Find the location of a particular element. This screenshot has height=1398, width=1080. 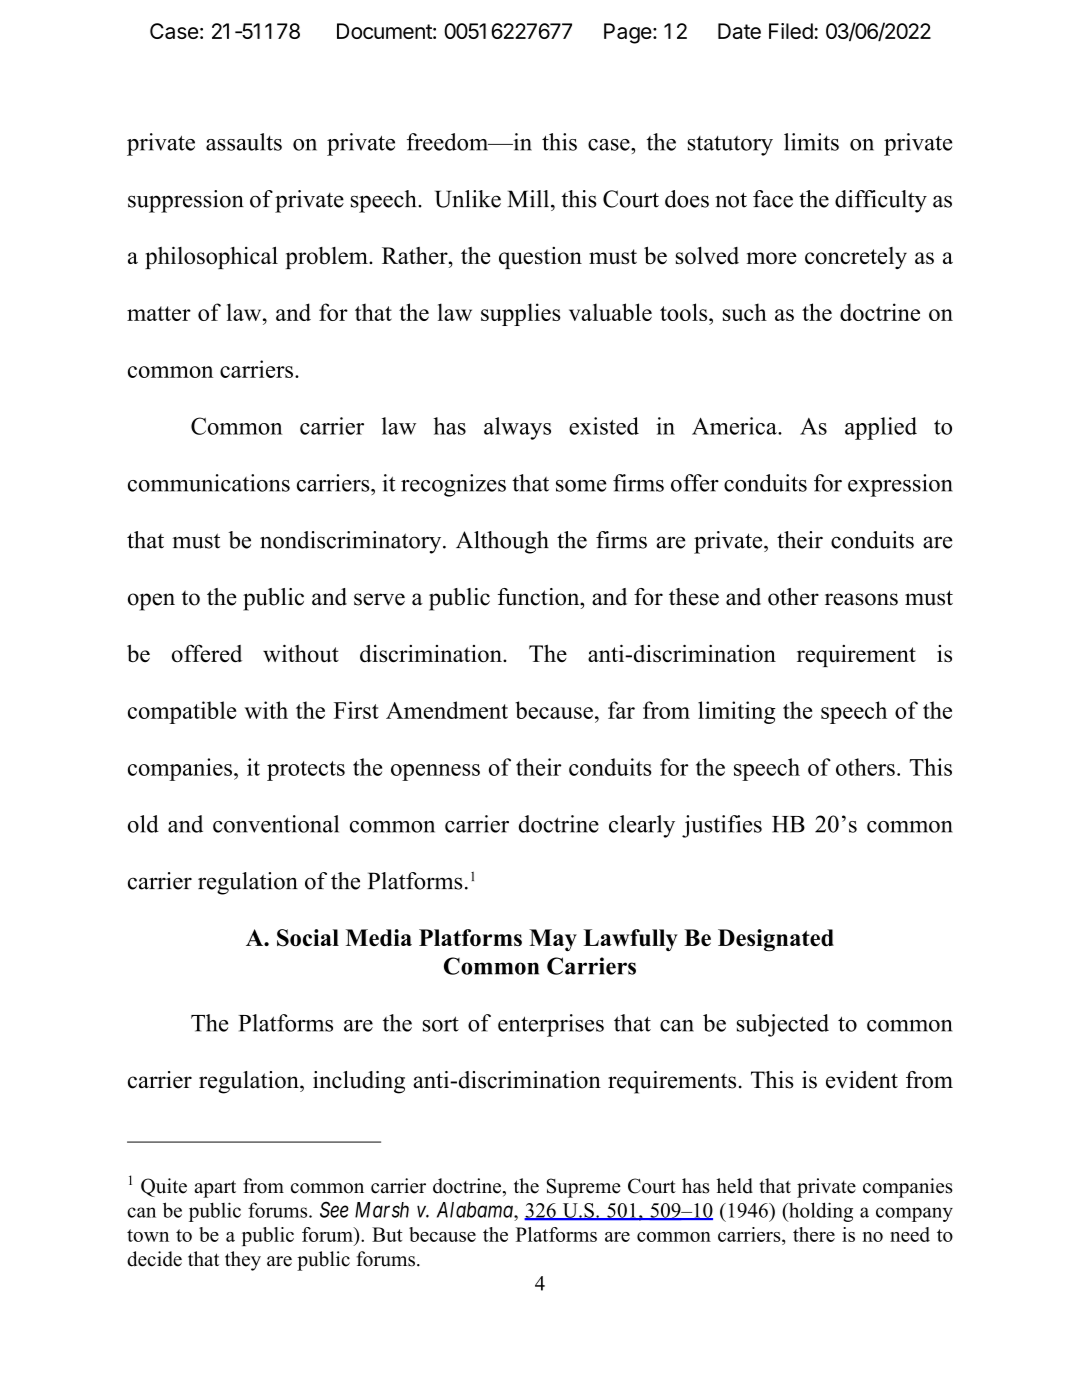

communications is located at coordinates (209, 483).
